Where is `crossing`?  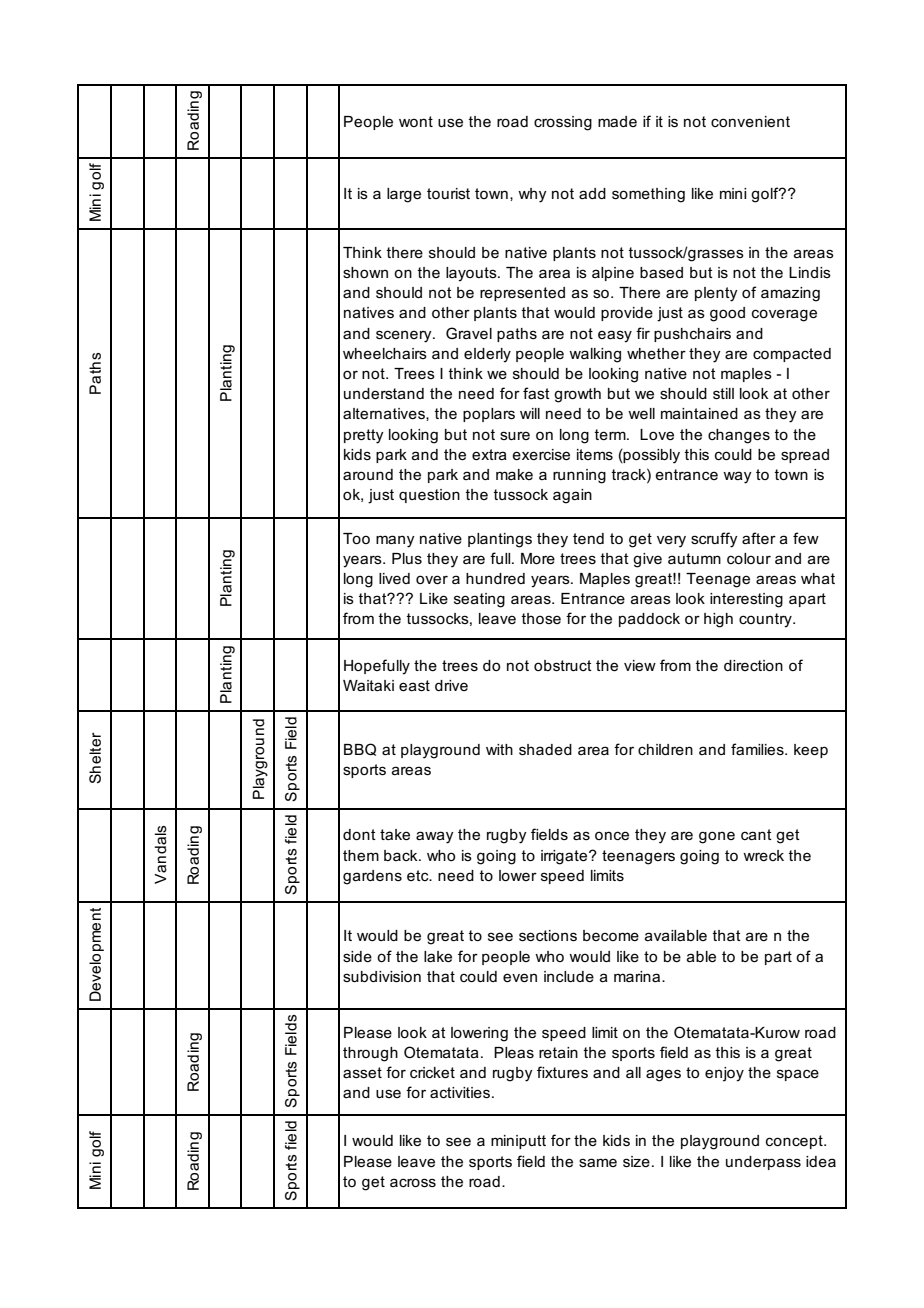 crossing is located at coordinates (563, 123).
